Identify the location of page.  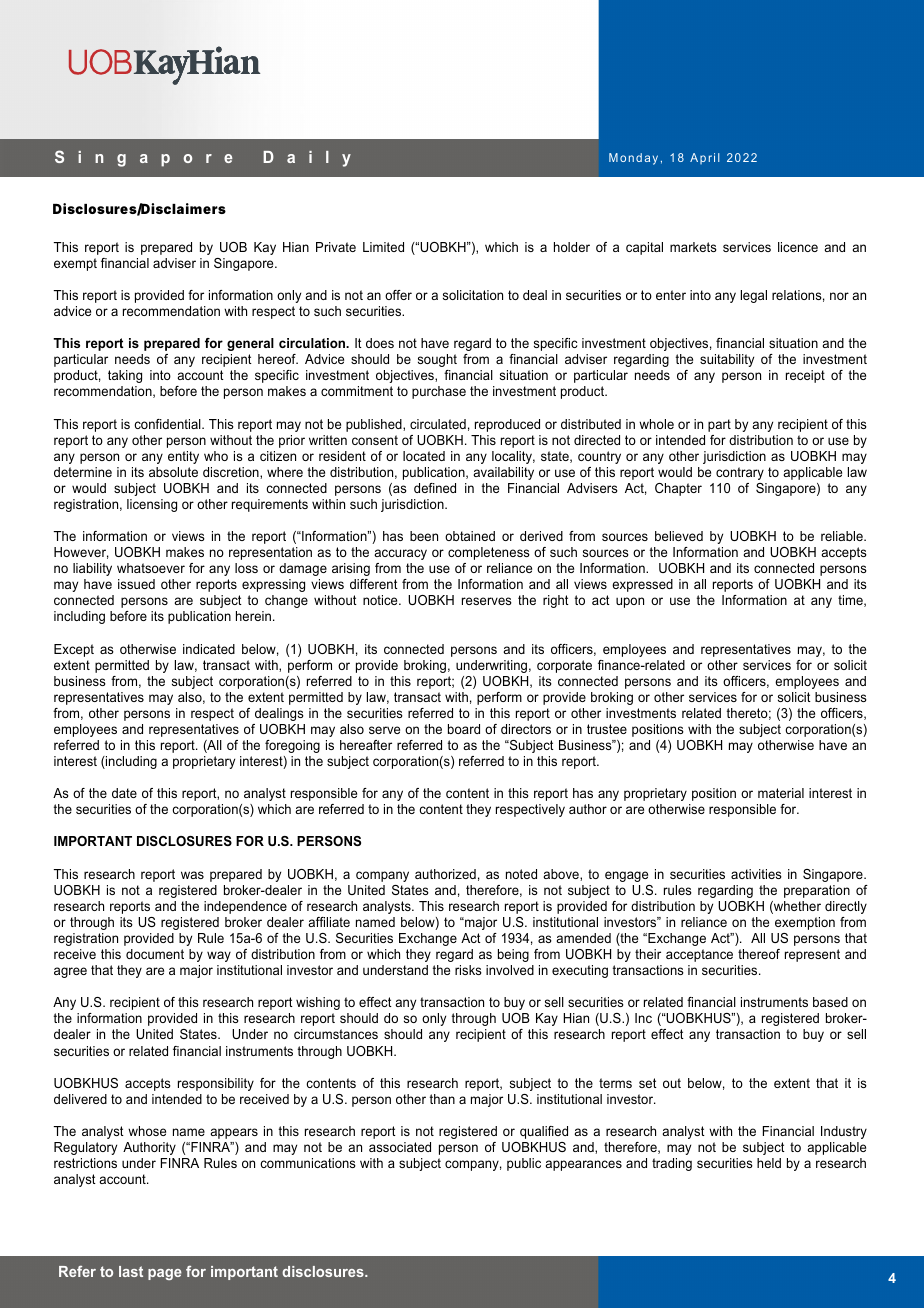
(165, 1274).
